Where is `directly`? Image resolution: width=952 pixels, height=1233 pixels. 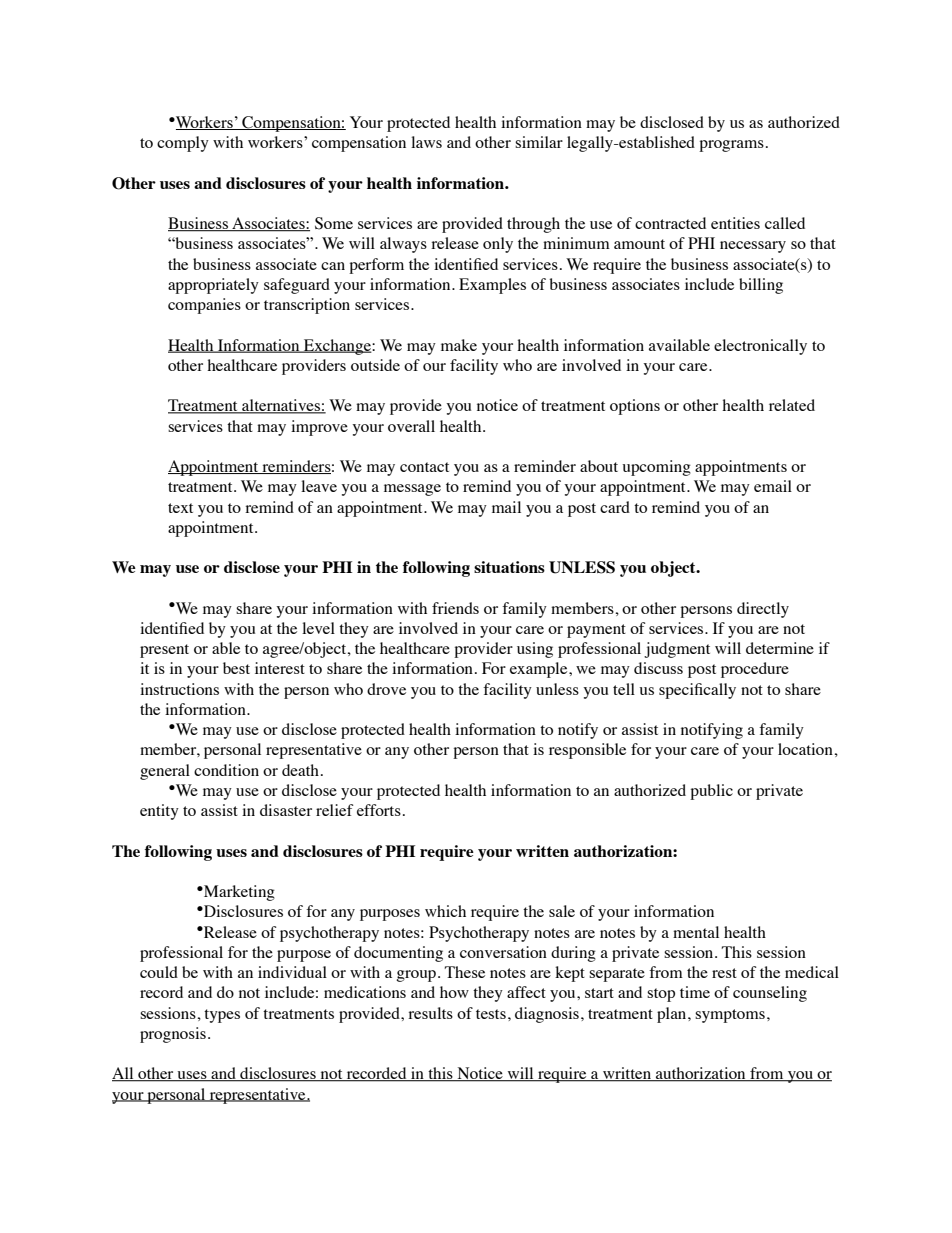 directly is located at coordinates (763, 610).
